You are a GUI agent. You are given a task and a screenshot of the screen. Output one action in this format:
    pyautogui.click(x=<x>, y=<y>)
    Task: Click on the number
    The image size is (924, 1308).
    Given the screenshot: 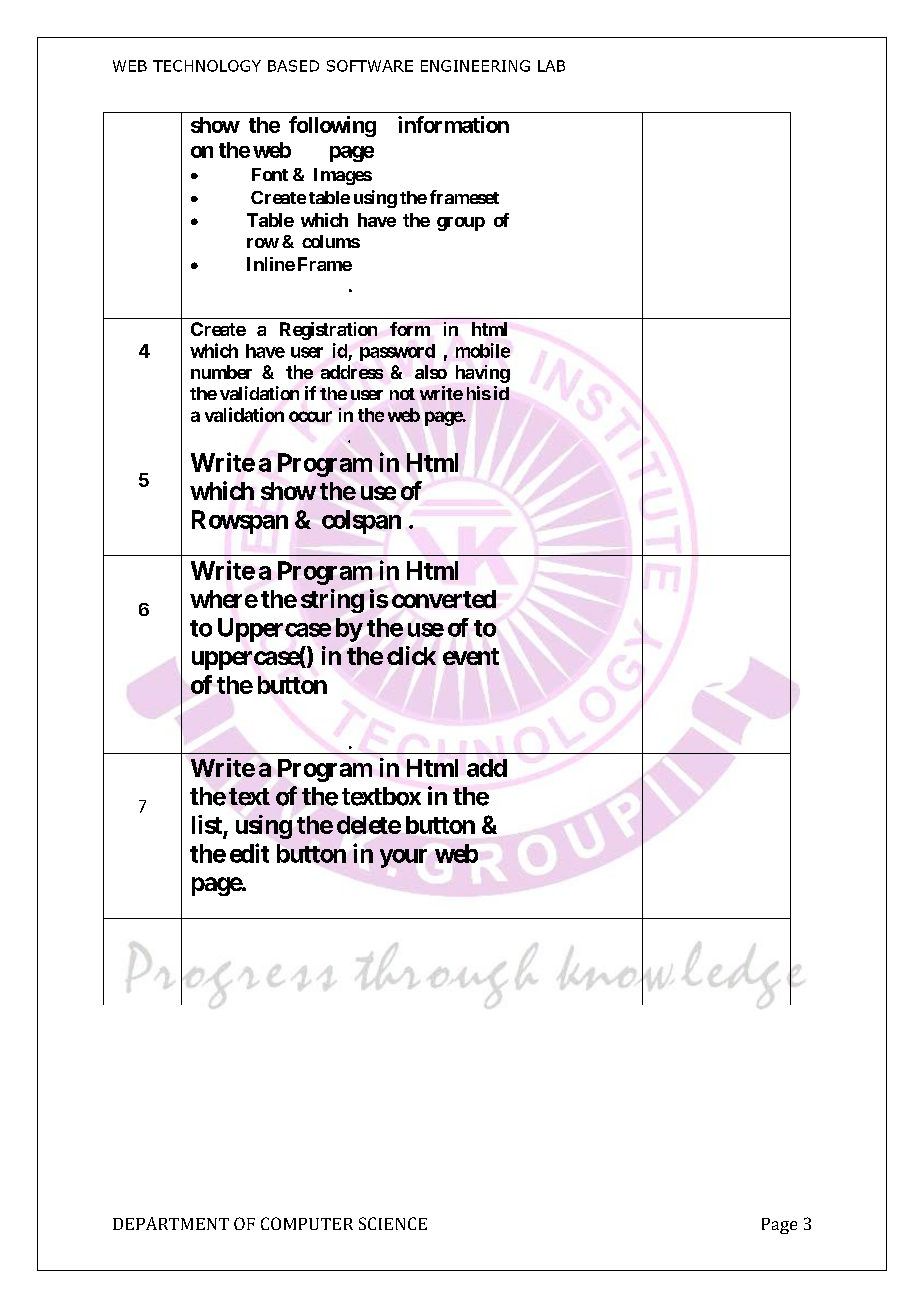 What is the action you would take?
    pyautogui.click(x=221, y=372)
